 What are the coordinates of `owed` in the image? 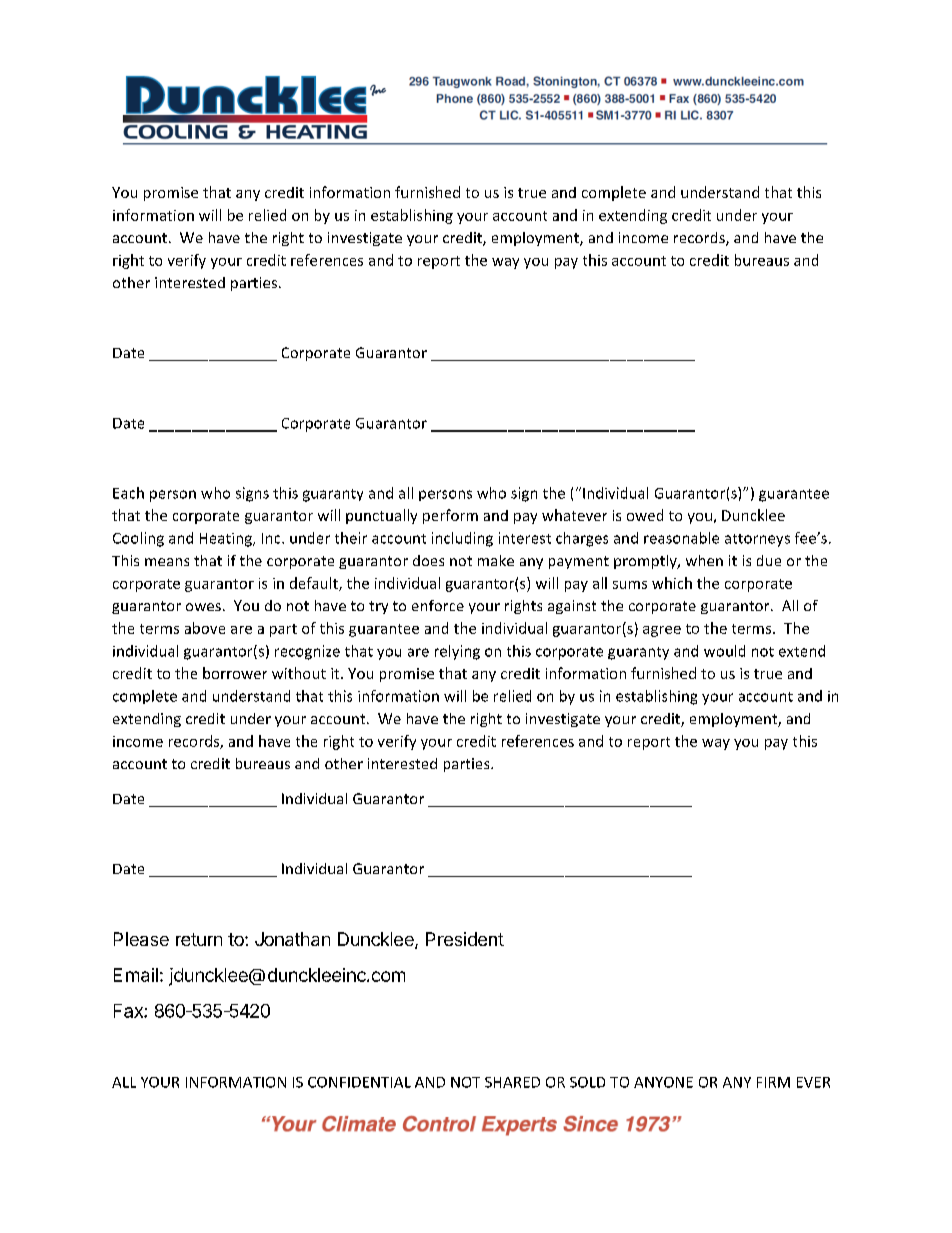 It's located at (645, 515).
